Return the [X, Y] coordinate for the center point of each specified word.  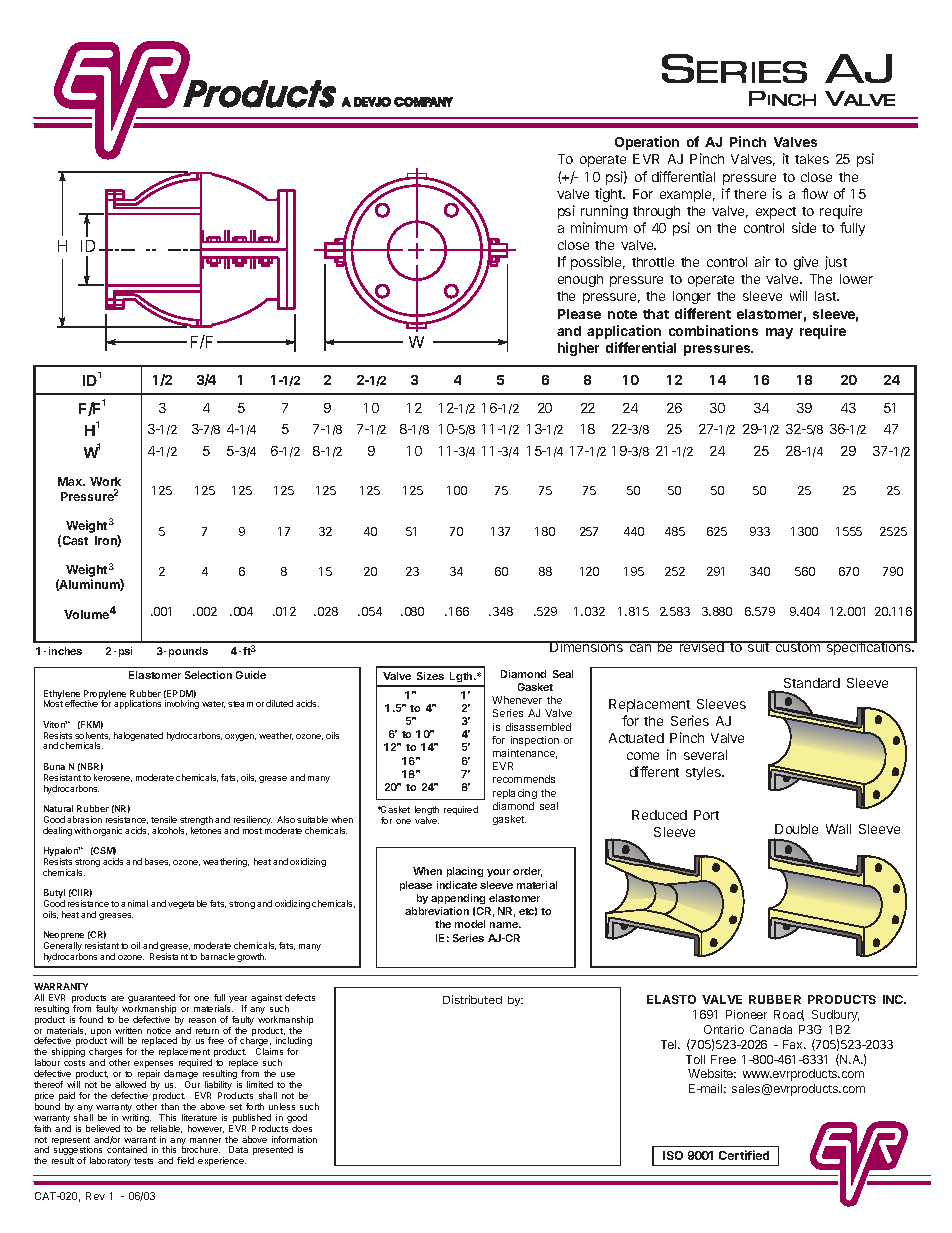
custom [798, 646]
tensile [164, 819]
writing [136, 1120]
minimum [599, 227]
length [427, 812]
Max [71, 481]
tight [610, 195]
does [302, 1128]
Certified [744, 1155]
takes [812, 159]
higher [578, 349]
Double [796, 829]
